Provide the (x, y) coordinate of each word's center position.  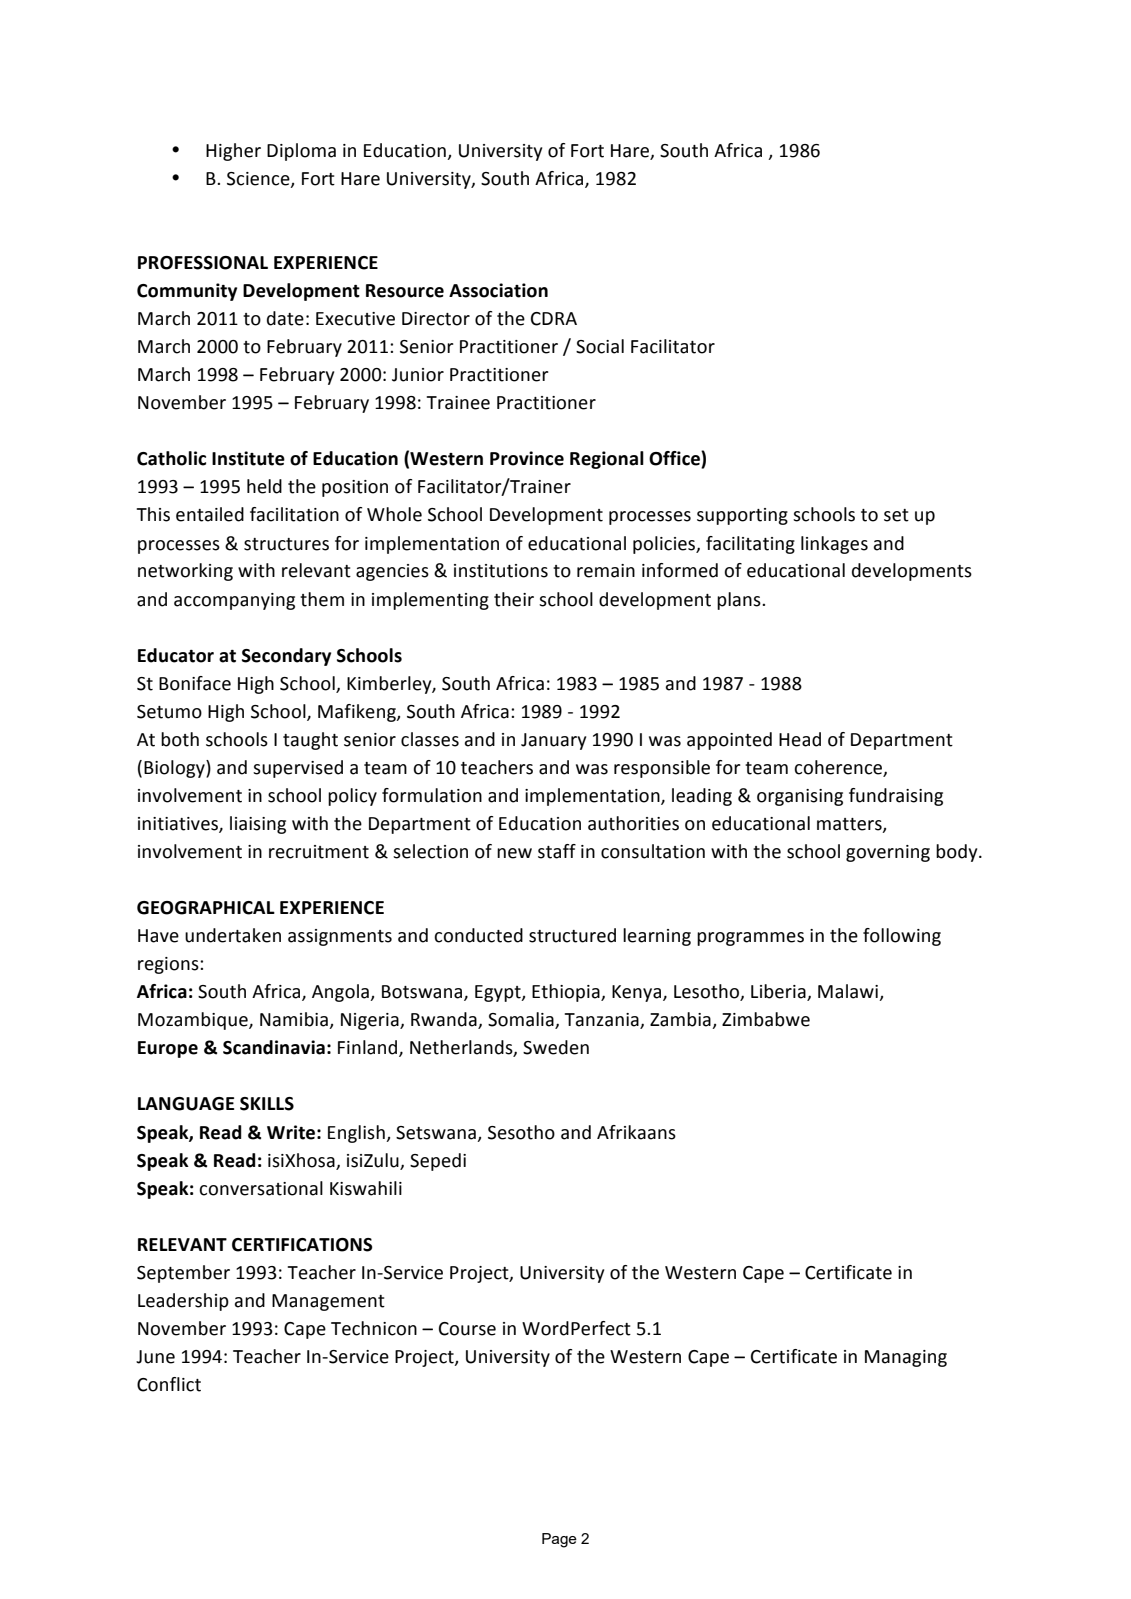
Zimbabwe (766, 1019)
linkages (834, 545)
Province (527, 458)
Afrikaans (636, 1132)
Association (498, 290)
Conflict (169, 1384)
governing (888, 853)
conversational (261, 1188)
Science (259, 179)
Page (559, 1540)
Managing (906, 1358)
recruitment (319, 852)
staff (557, 851)
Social (600, 346)
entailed (210, 514)
